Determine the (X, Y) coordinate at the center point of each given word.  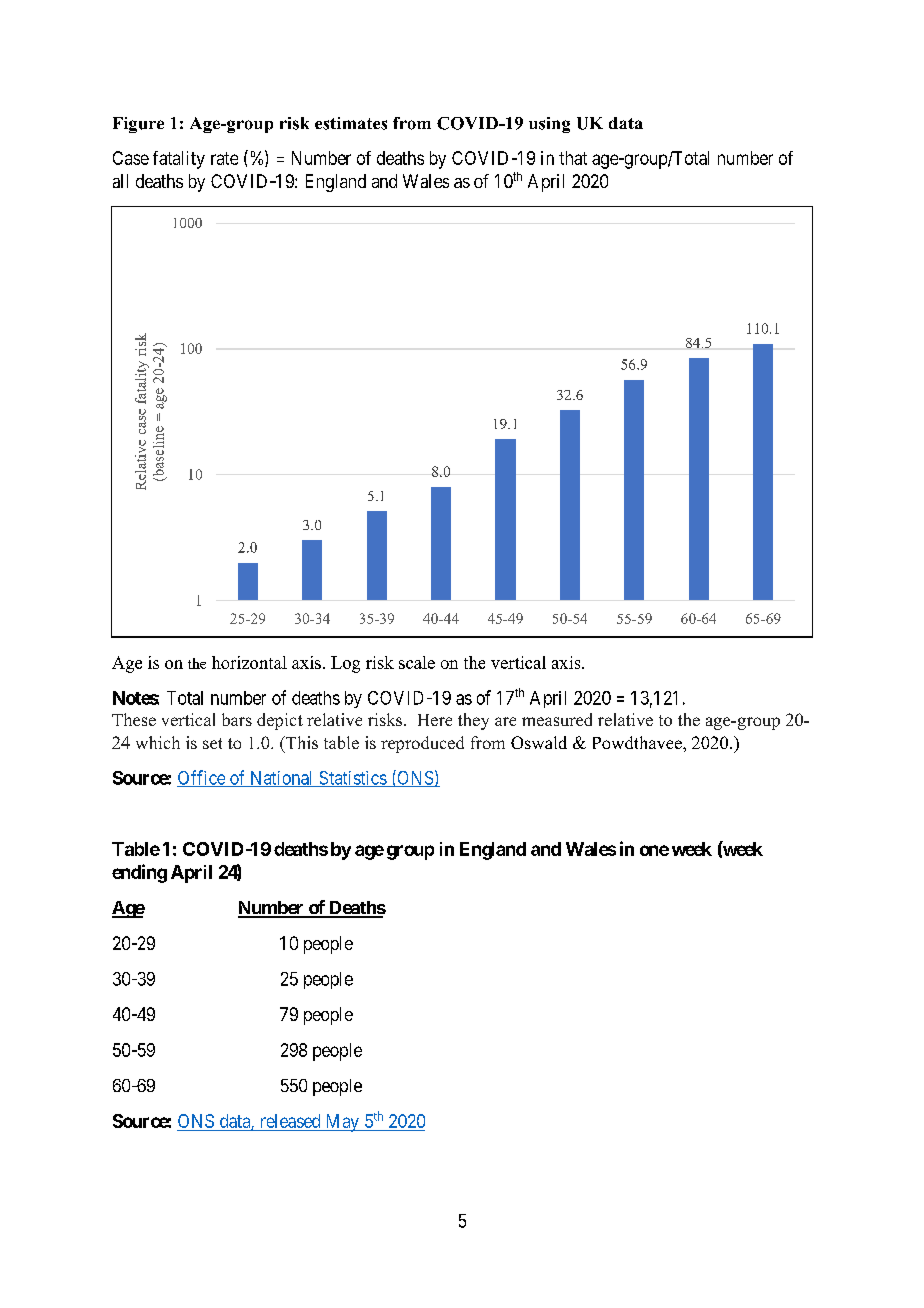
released (290, 1121)
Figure (138, 125)
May (342, 1123)
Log (345, 664)
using (549, 125)
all (120, 181)
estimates (351, 123)
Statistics (352, 779)
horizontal (249, 662)
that (573, 158)
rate (224, 158)
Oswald (539, 742)
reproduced (422, 744)
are (505, 721)
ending (139, 873)
